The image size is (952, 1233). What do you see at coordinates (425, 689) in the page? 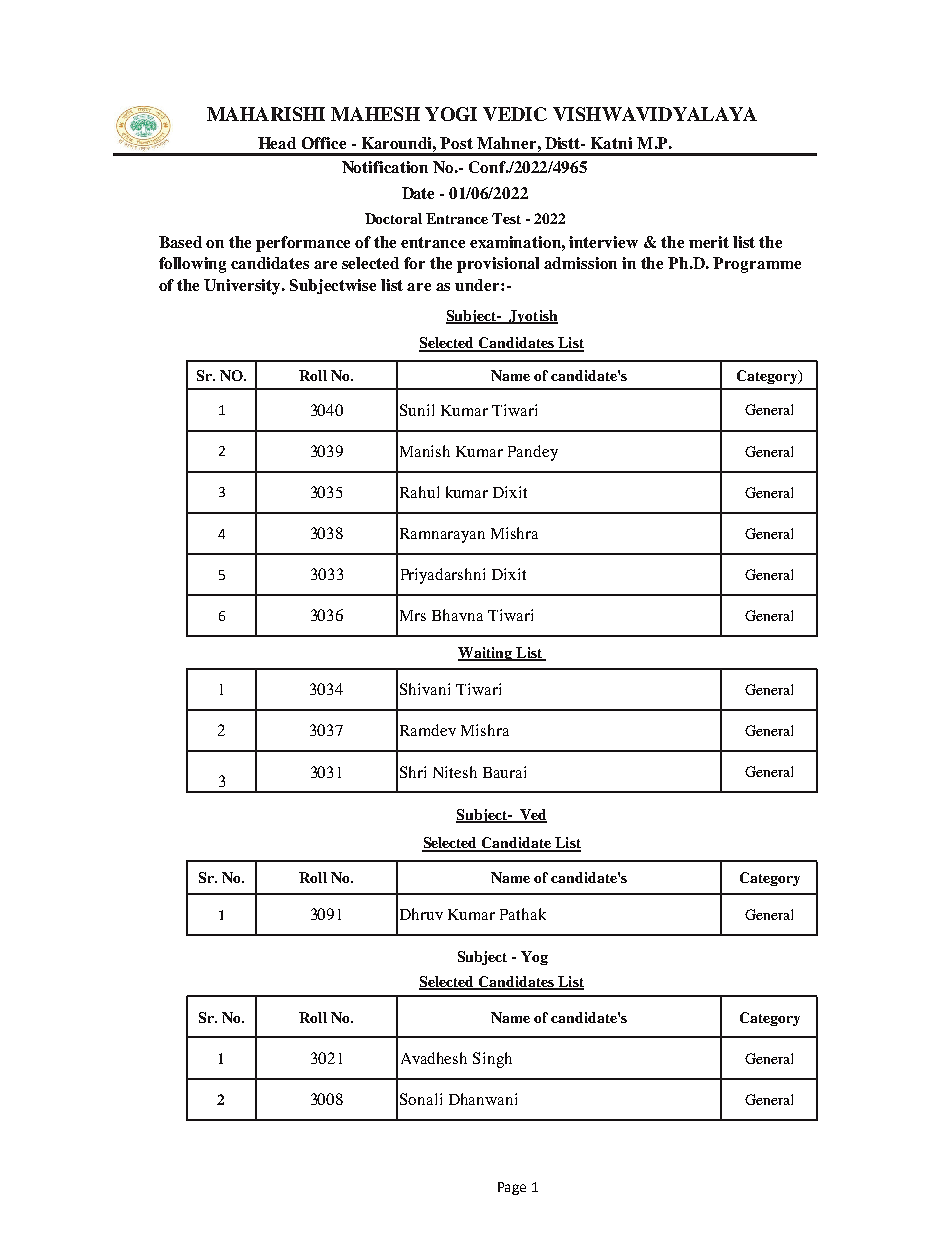
I see `Shivani` at bounding box center [425, 689].
